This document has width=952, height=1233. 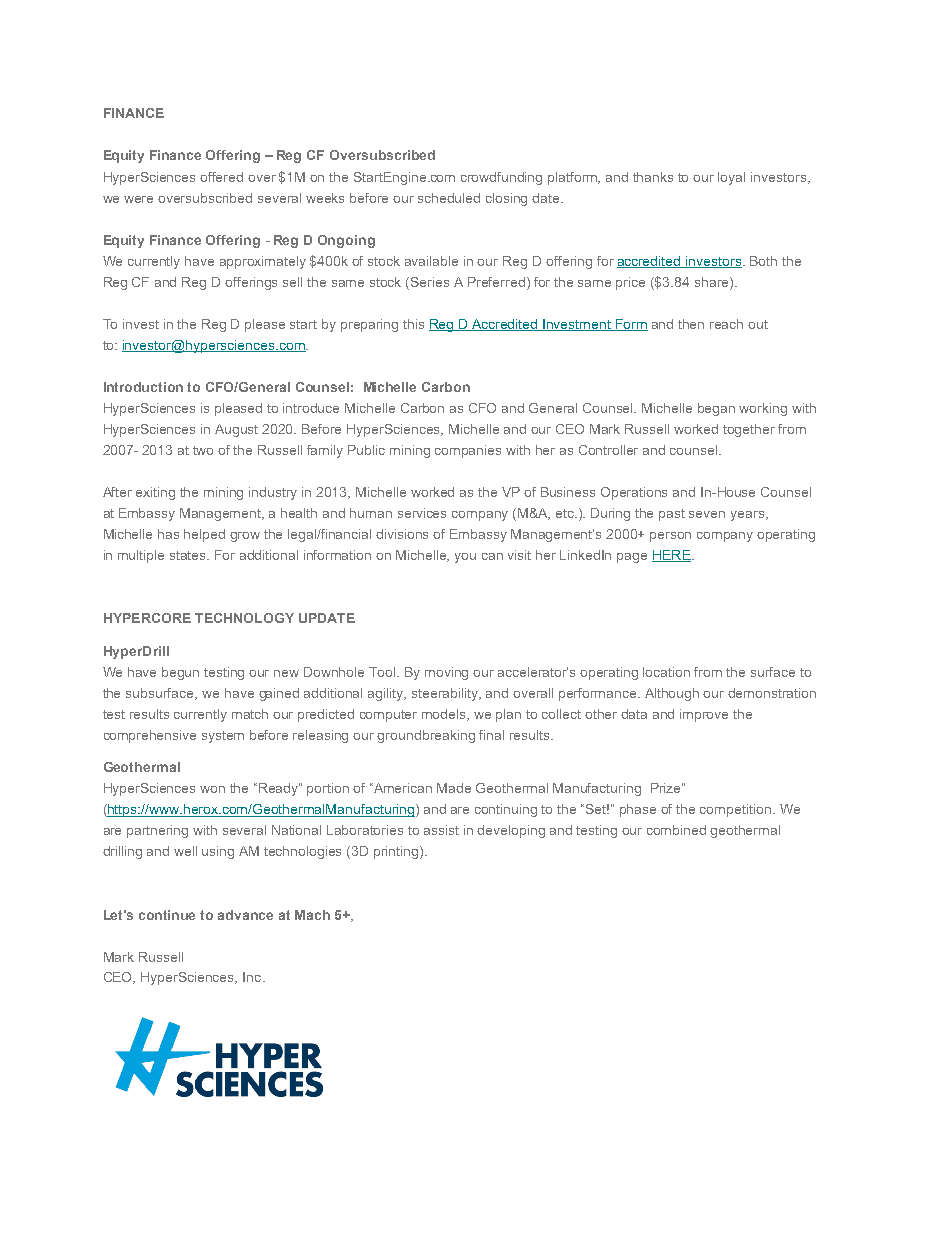 What do you see at coordinates (676, 830) in the document?
I see `combined` at bounding box center [676, 830].
